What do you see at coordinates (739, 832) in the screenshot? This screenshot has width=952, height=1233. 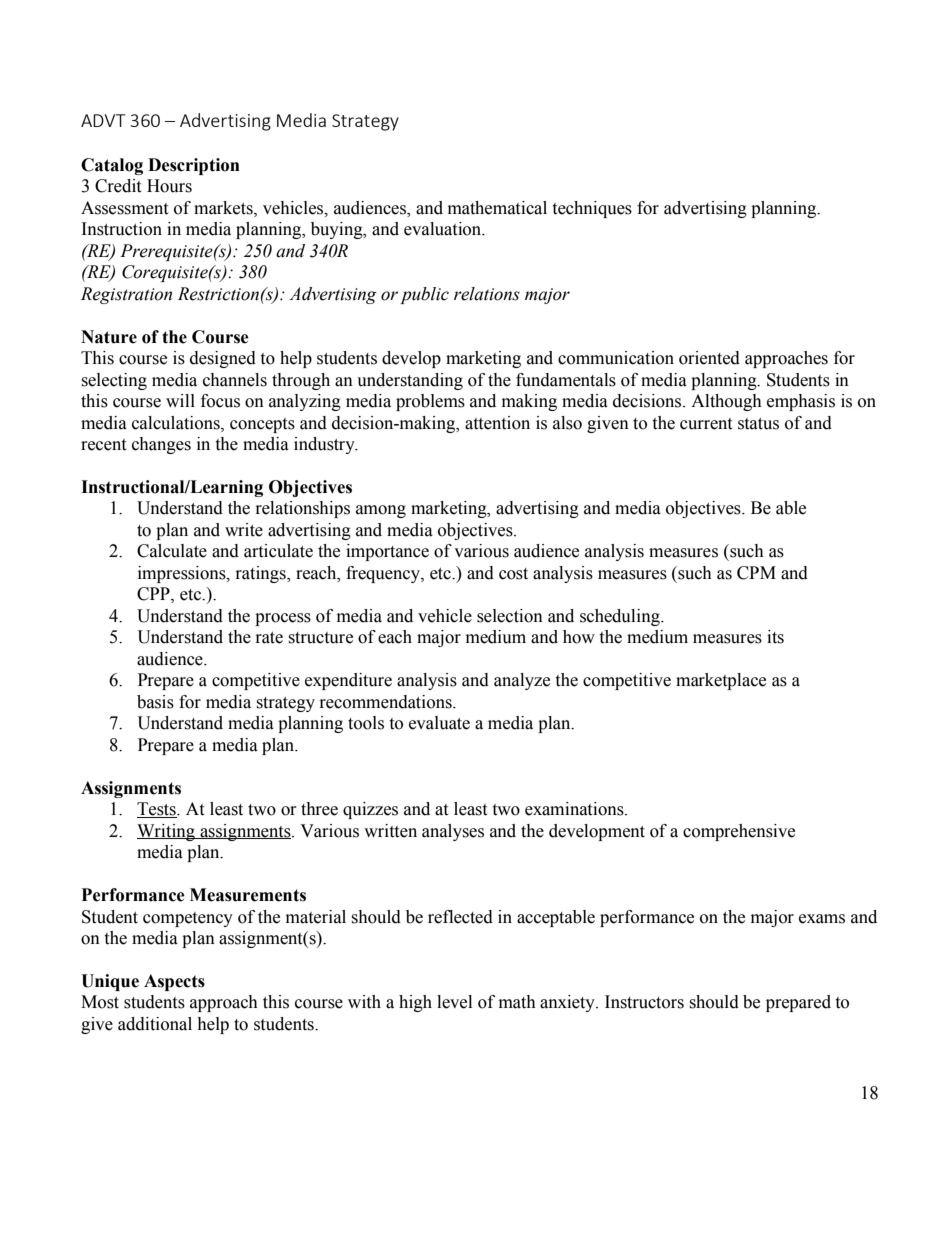 I see `comprehensive` at bounding box center [739, 832].
